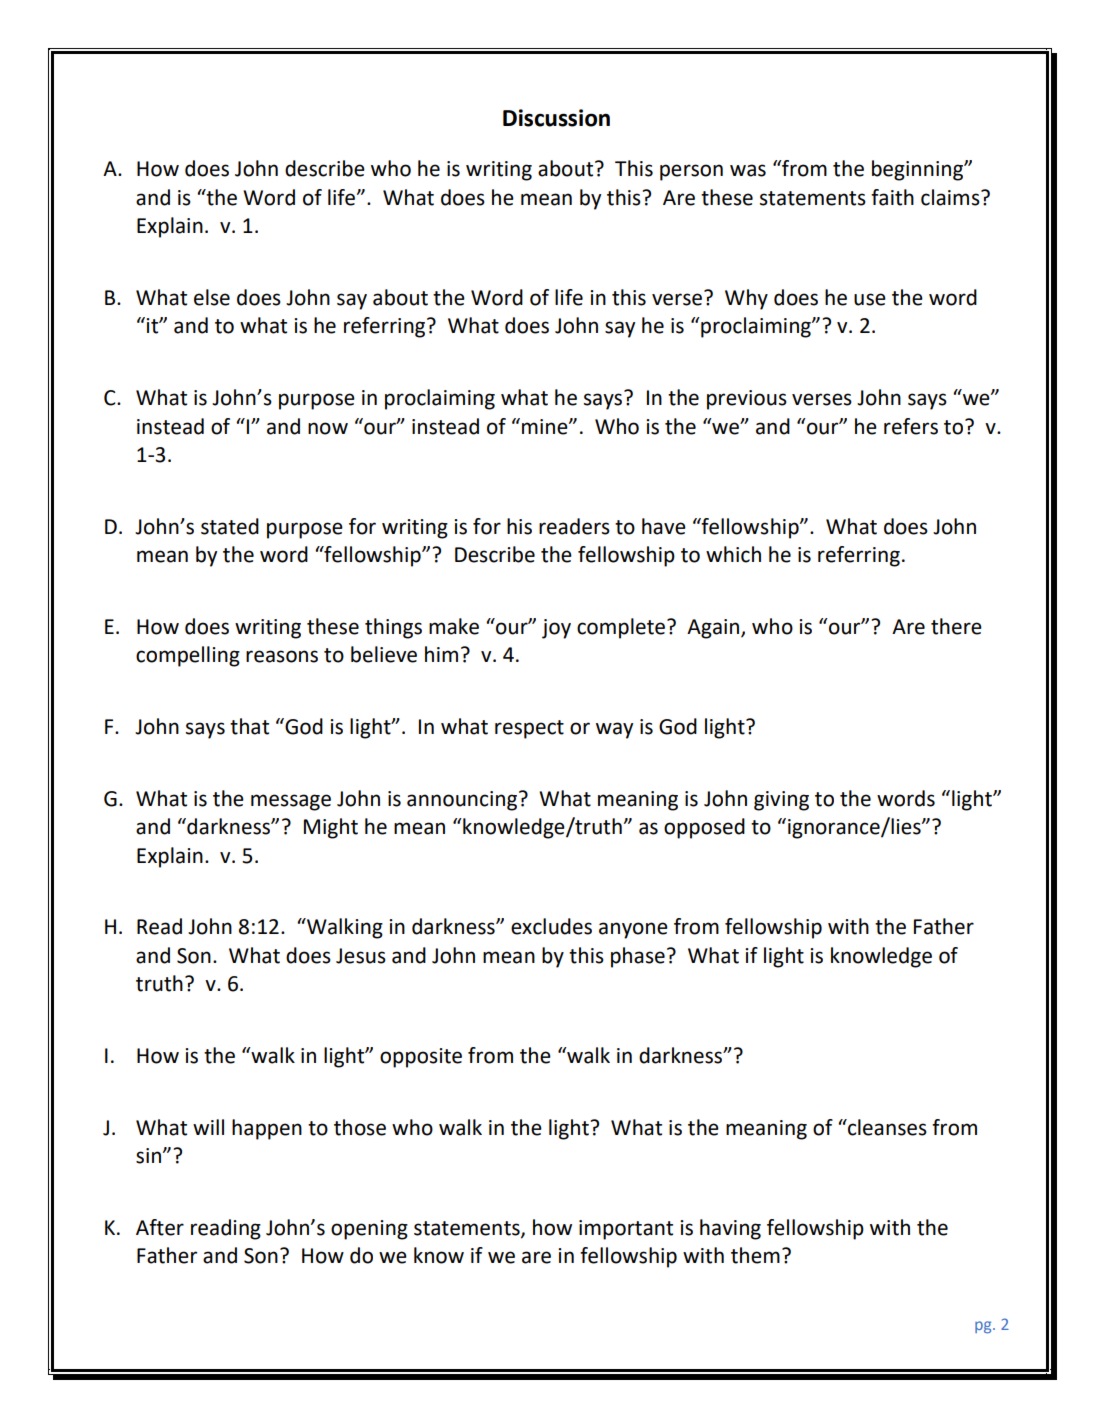 Image resolution: width=1100 pixels, height=1423 pixels. Describe the element at coordinates (160, 1227) in the page. I see `After` at that location.
